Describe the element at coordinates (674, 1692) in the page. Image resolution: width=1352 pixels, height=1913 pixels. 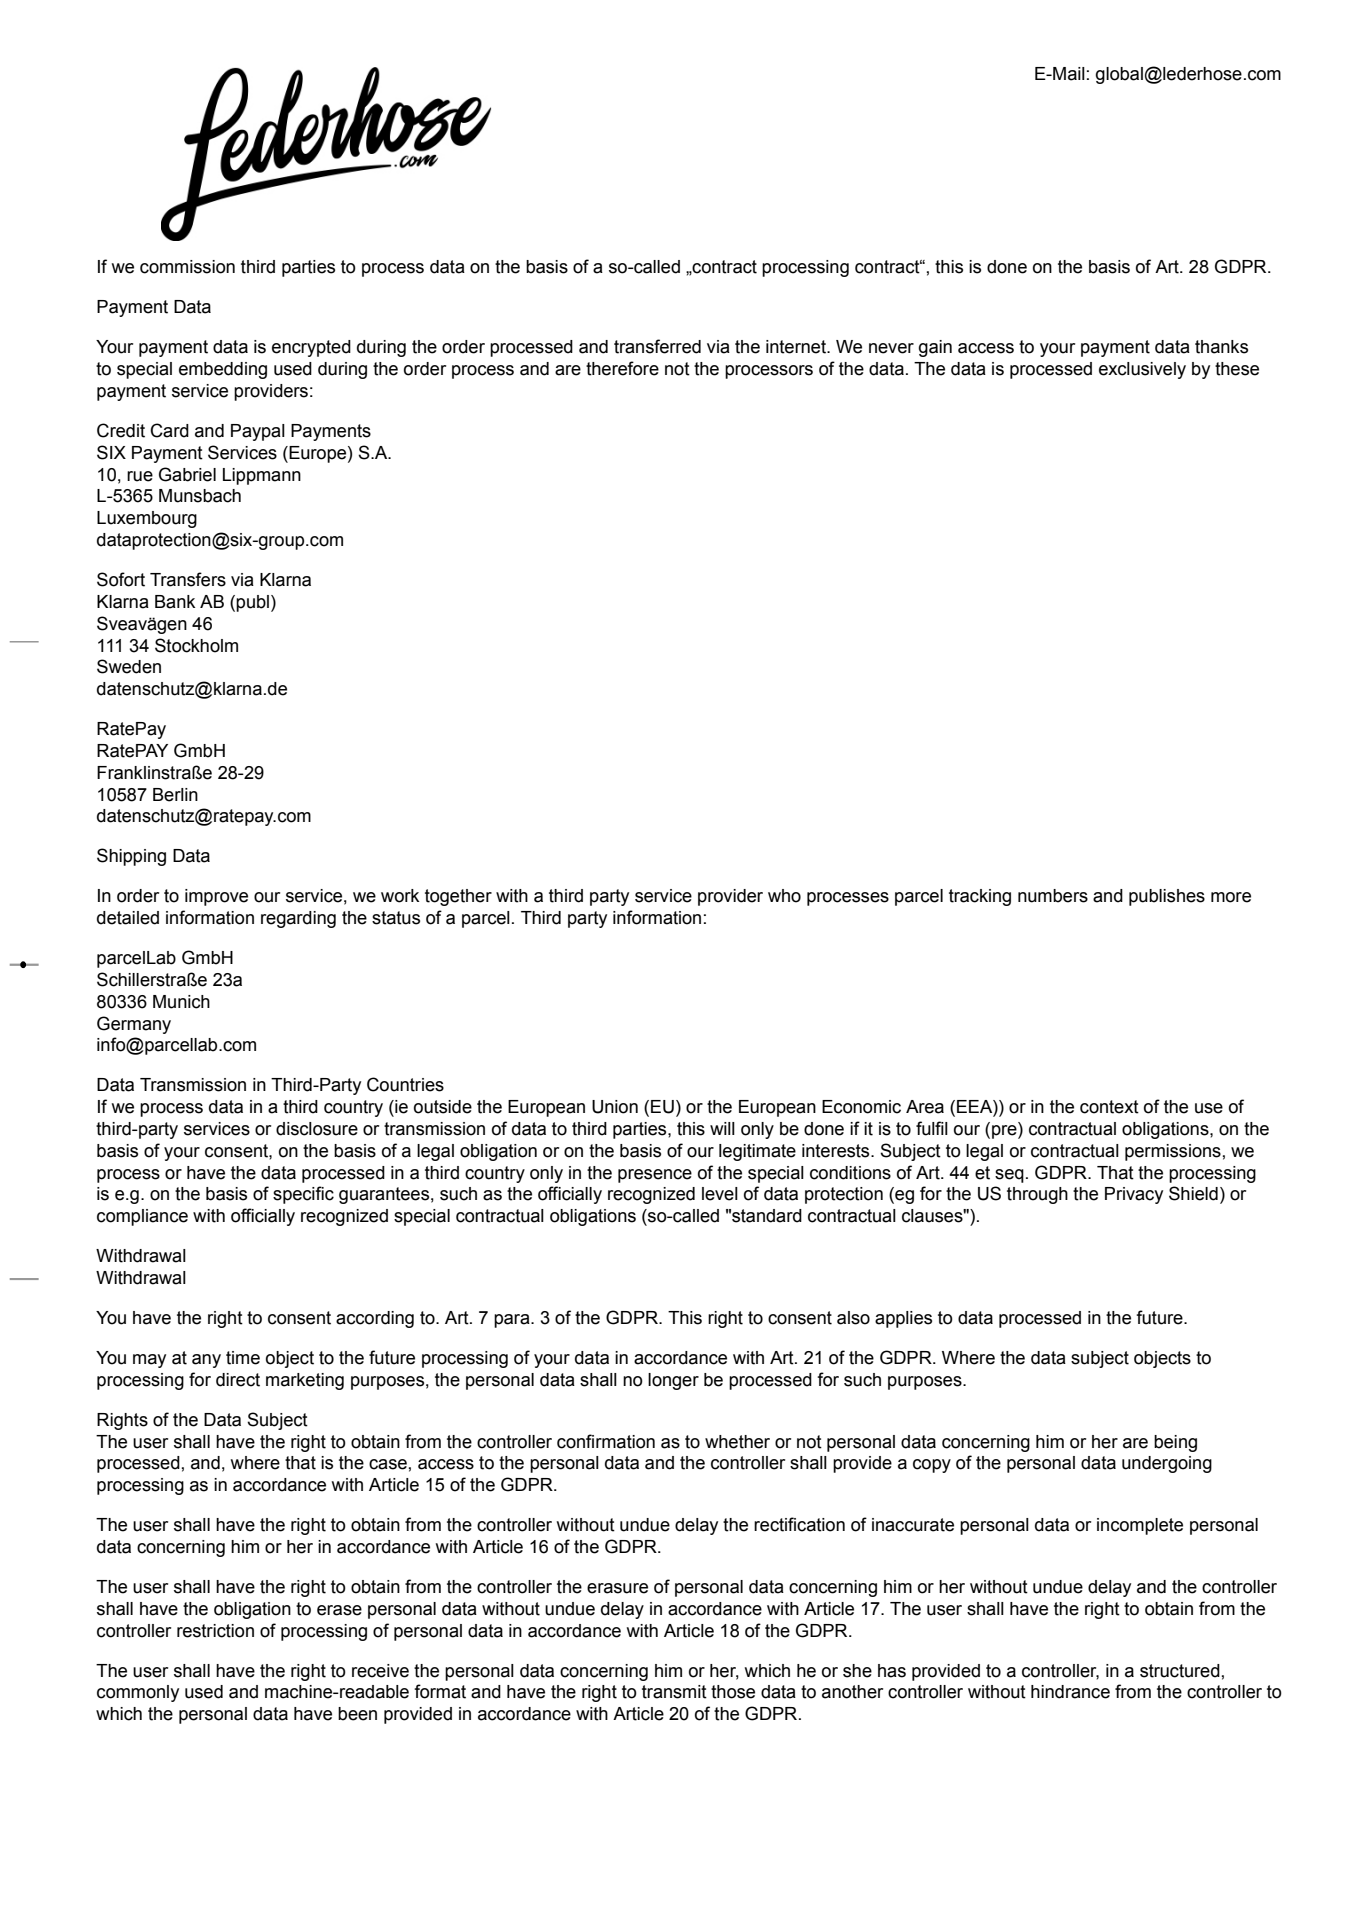
I see `transmit` at that location.
